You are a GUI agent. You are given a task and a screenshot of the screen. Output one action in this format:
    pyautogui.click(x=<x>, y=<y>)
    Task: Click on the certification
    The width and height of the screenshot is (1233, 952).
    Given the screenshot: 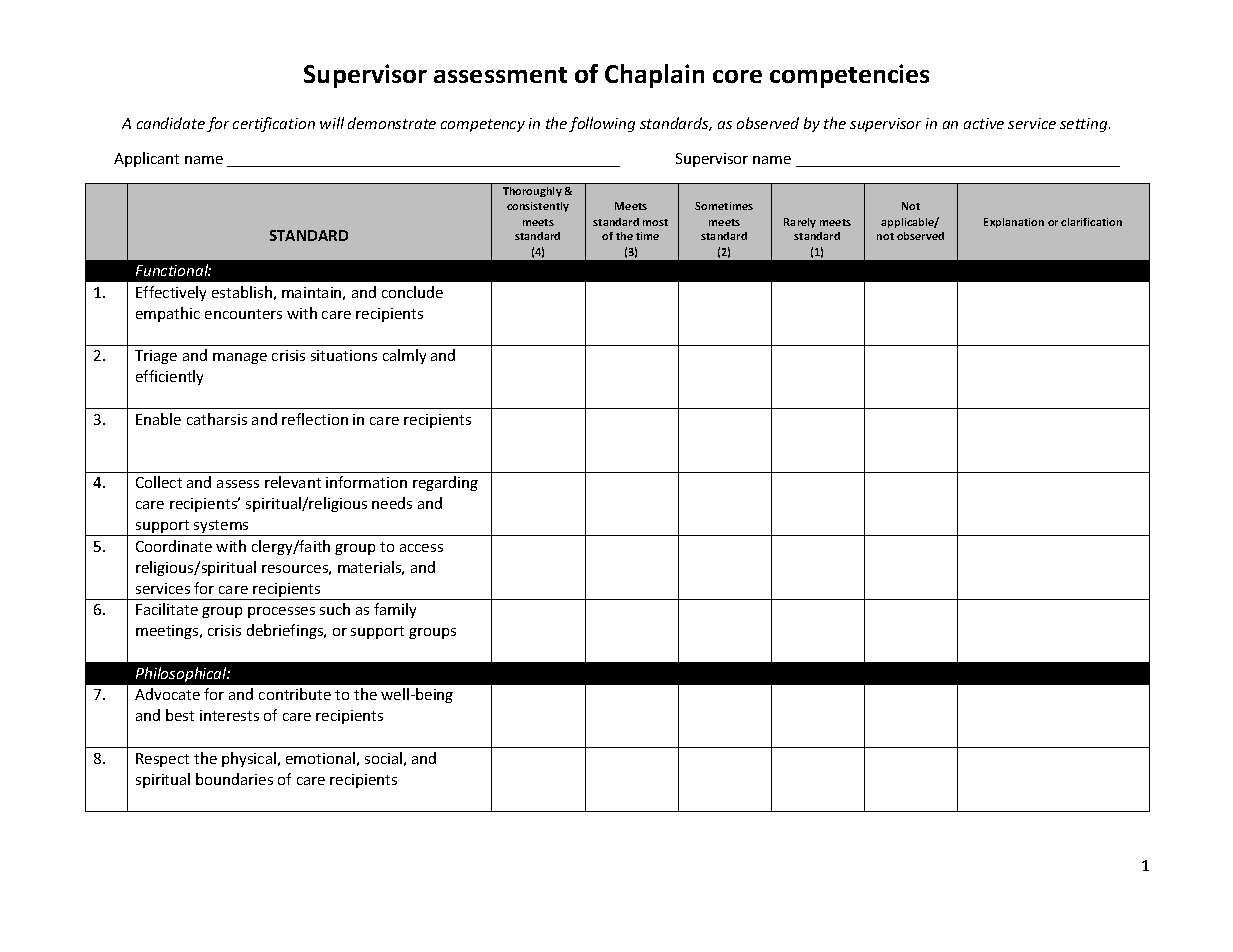 What is the action you would take?
    pyautogui.click(x=274, y=124)
